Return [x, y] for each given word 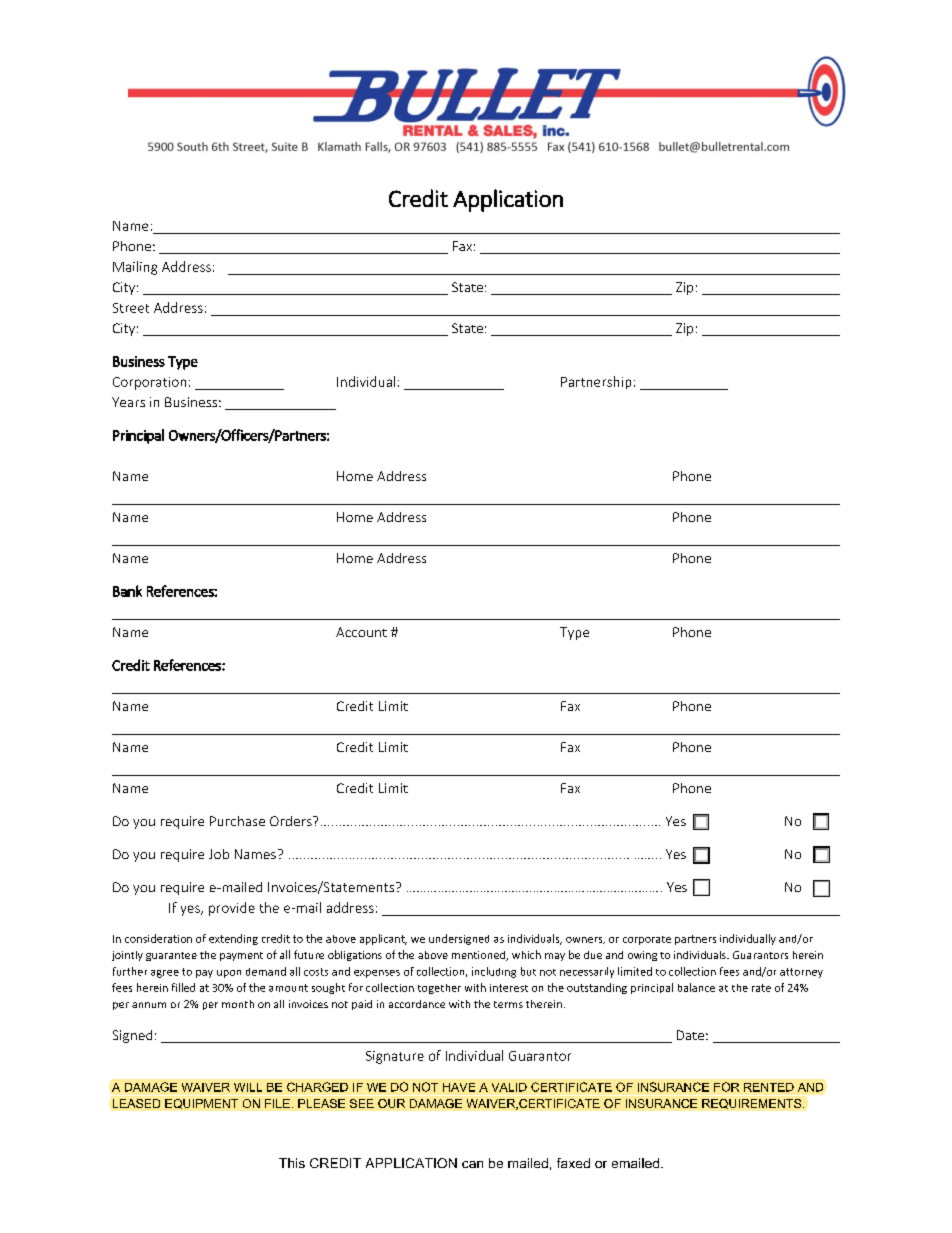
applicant [383, 939]
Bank [127, 591]
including [494, 972]
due [593, 955]
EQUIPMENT [201, 1104]
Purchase [237, 821]
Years [128, 402]
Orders [292, 821]
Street [131, 308]
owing [642, 956]
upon [229, 974]
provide [232, 909]
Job [219, 854]
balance [696, 987]
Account [361, 632]
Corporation [149, 383]
